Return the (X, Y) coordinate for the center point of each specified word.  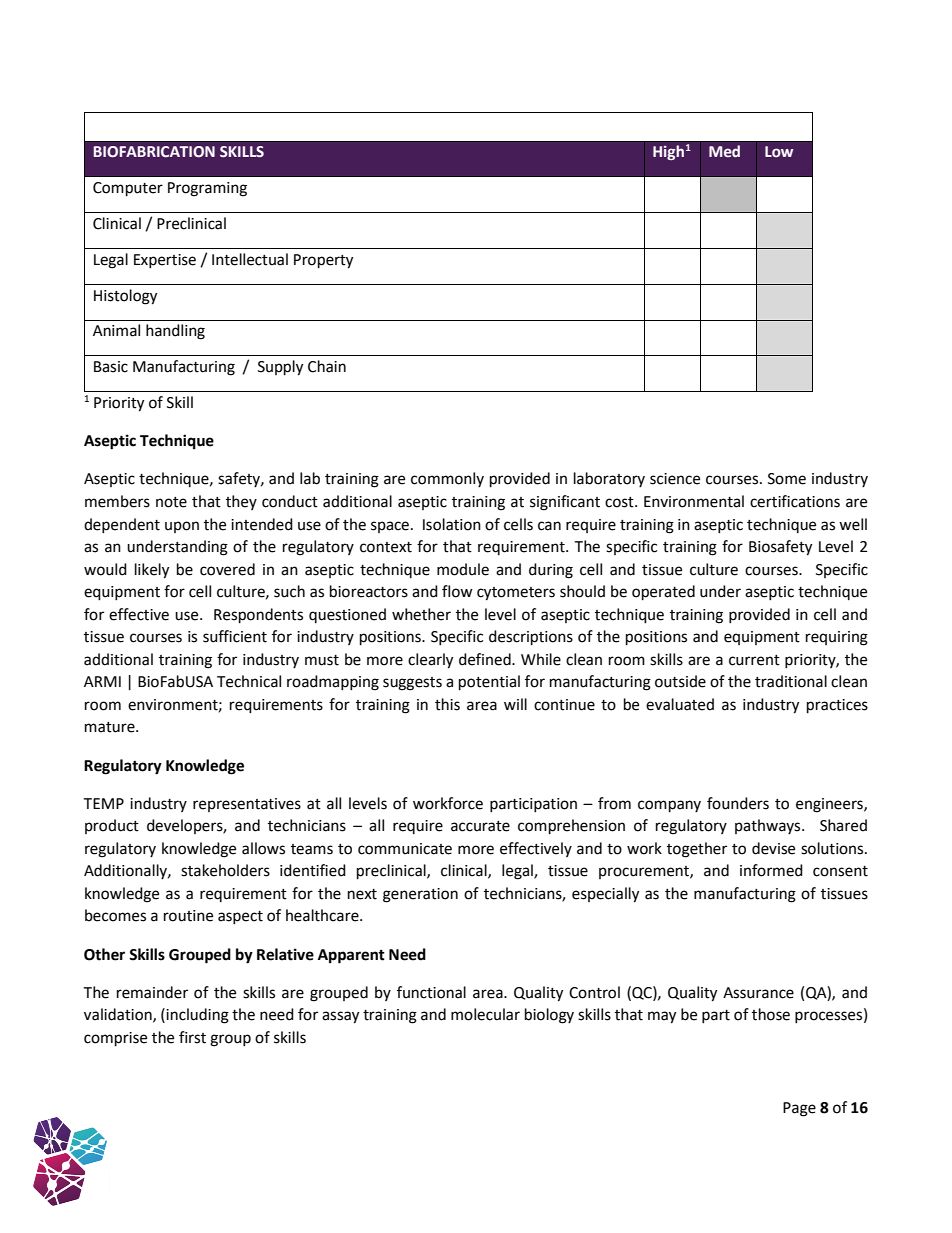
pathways (769, 826)
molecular (485, 1014)
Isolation (452, 524)
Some (787, 479)
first (192, 1037)
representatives (247, 805)
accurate (480, 826)
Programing (207, 189)
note (171, 502)
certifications (795, 501)
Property (323, 261)
